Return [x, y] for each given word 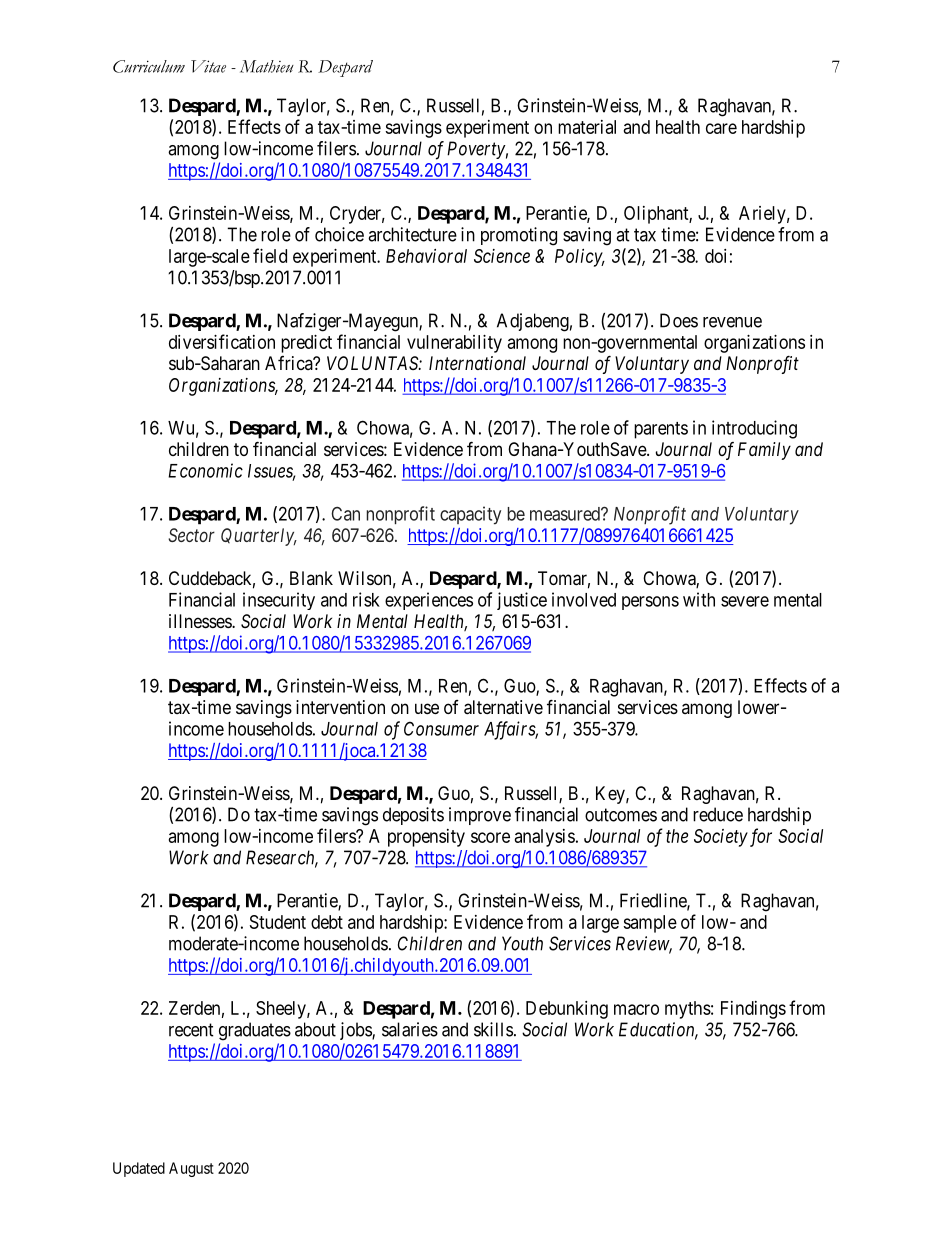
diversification [222, 341]
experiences [429, 601]
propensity [426, 838]
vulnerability [454, 344]
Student [278, 922]
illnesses [201, 621]
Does [679, 320]
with [699, 599]
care [721, 128]
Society [721, 838]
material [587, 127]
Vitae [208, 66]
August [191, 1169]
